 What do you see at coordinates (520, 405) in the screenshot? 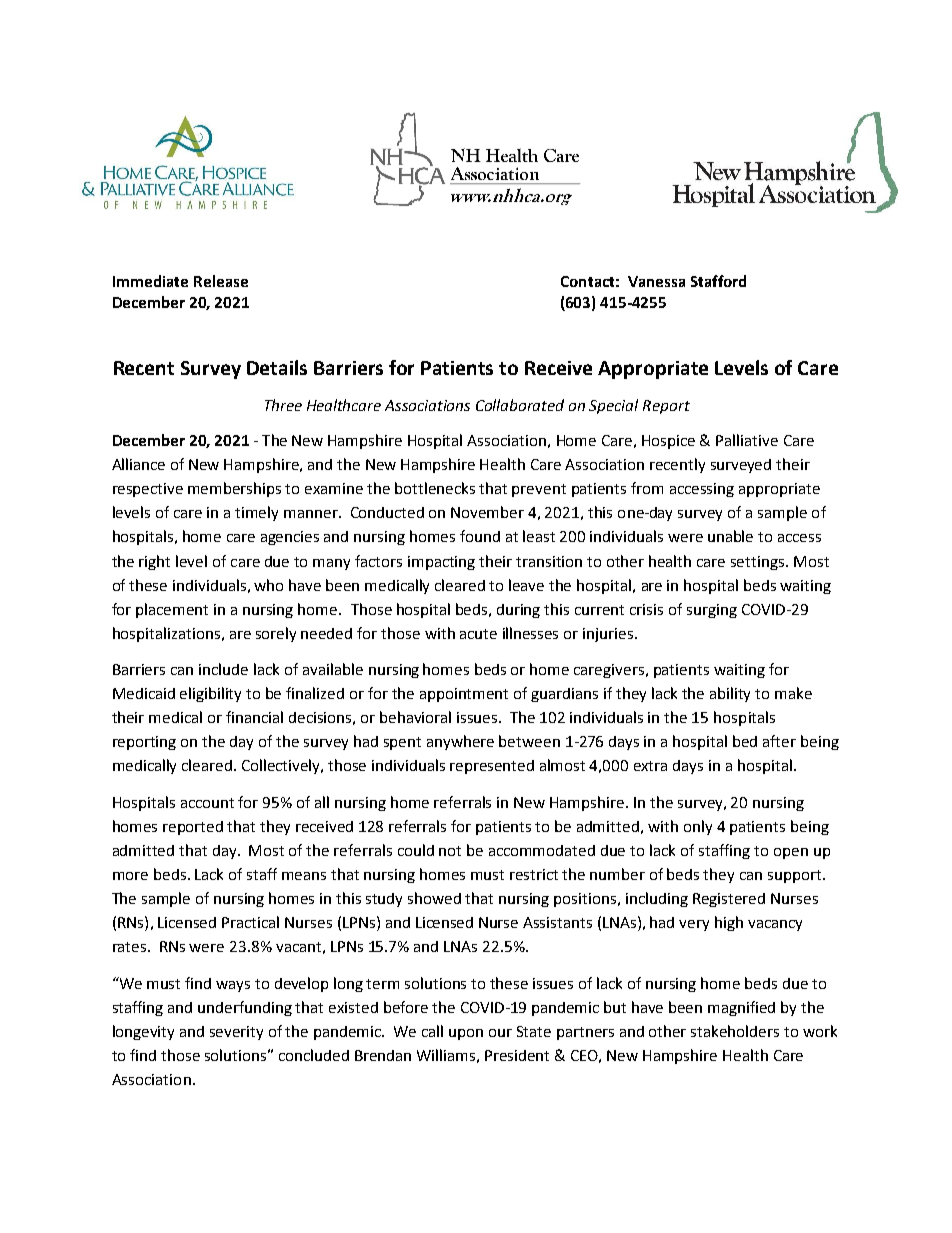
I see `Collaborated` at bounding box center [520, 405].
